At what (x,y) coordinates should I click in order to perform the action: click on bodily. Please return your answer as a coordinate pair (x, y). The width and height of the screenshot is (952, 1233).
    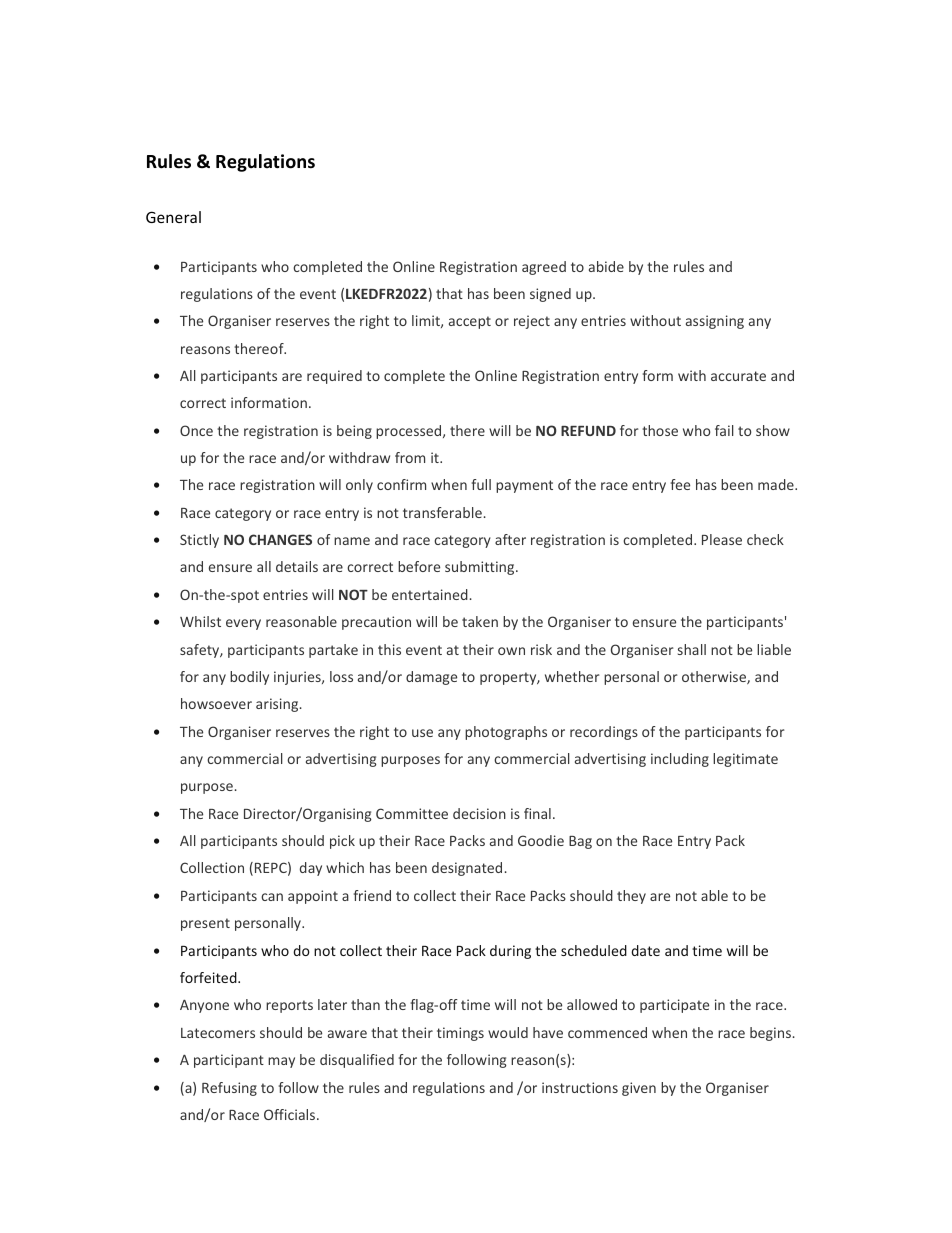
    Looking at the image, I should click on (249, 678).
